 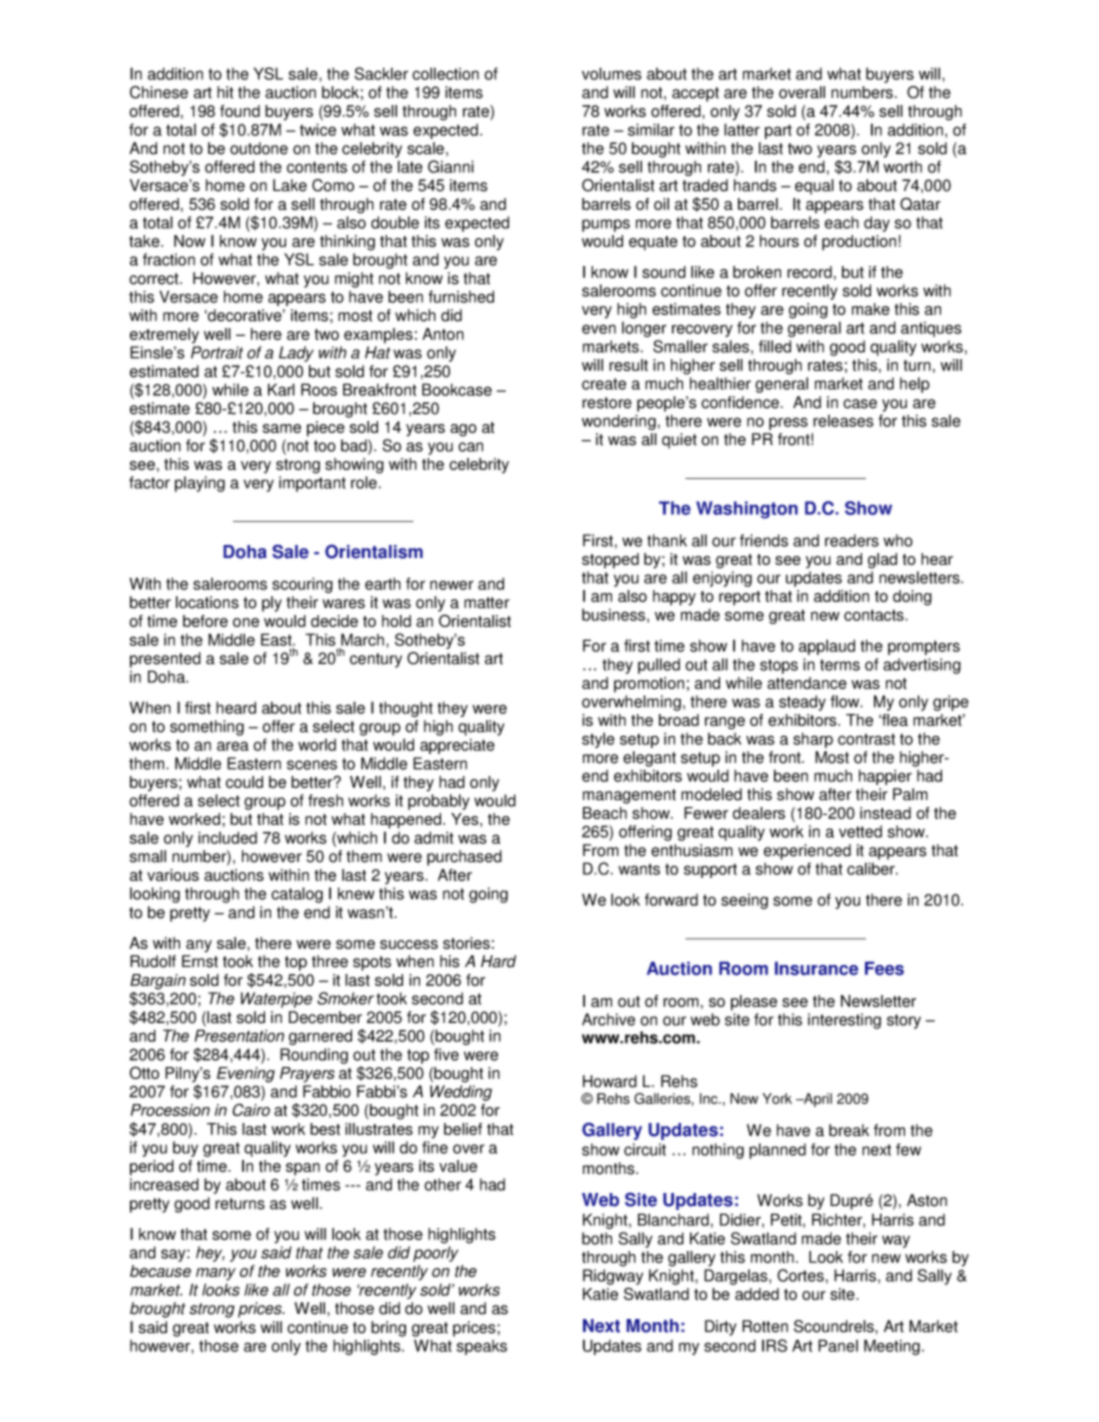 I want to click on found, so click(x=240, y=111).
